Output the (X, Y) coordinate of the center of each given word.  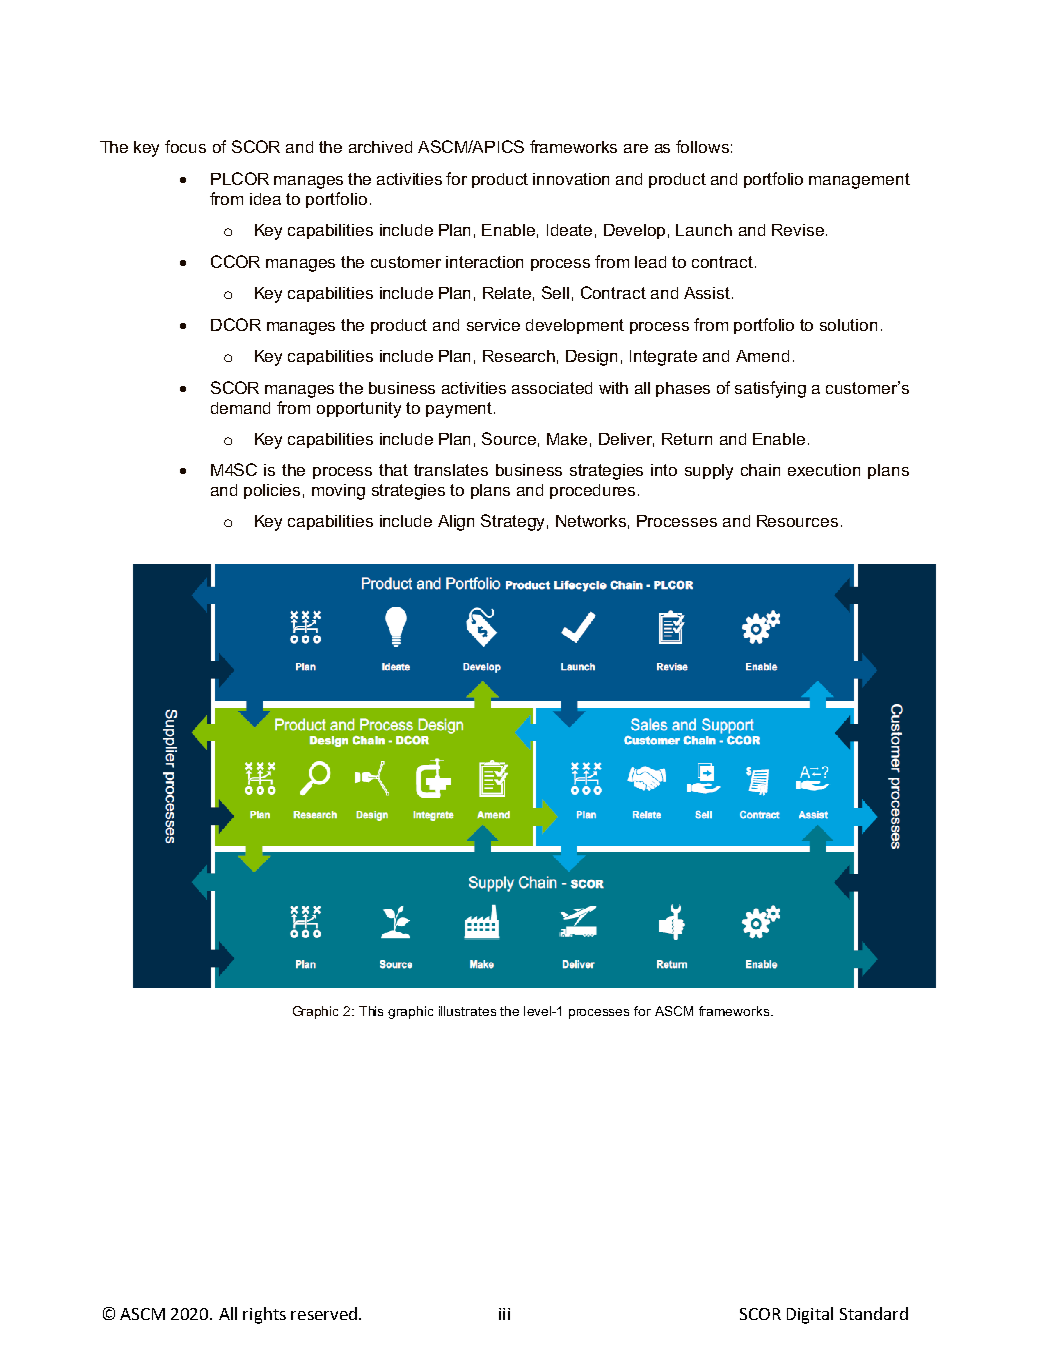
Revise (798, 230)
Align (456, 523)
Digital (810, 1315)
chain (760, 470)
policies (272, 491)
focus (185, 146)
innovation (571, 179)
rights (264, 1315)
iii (504, 1314)
